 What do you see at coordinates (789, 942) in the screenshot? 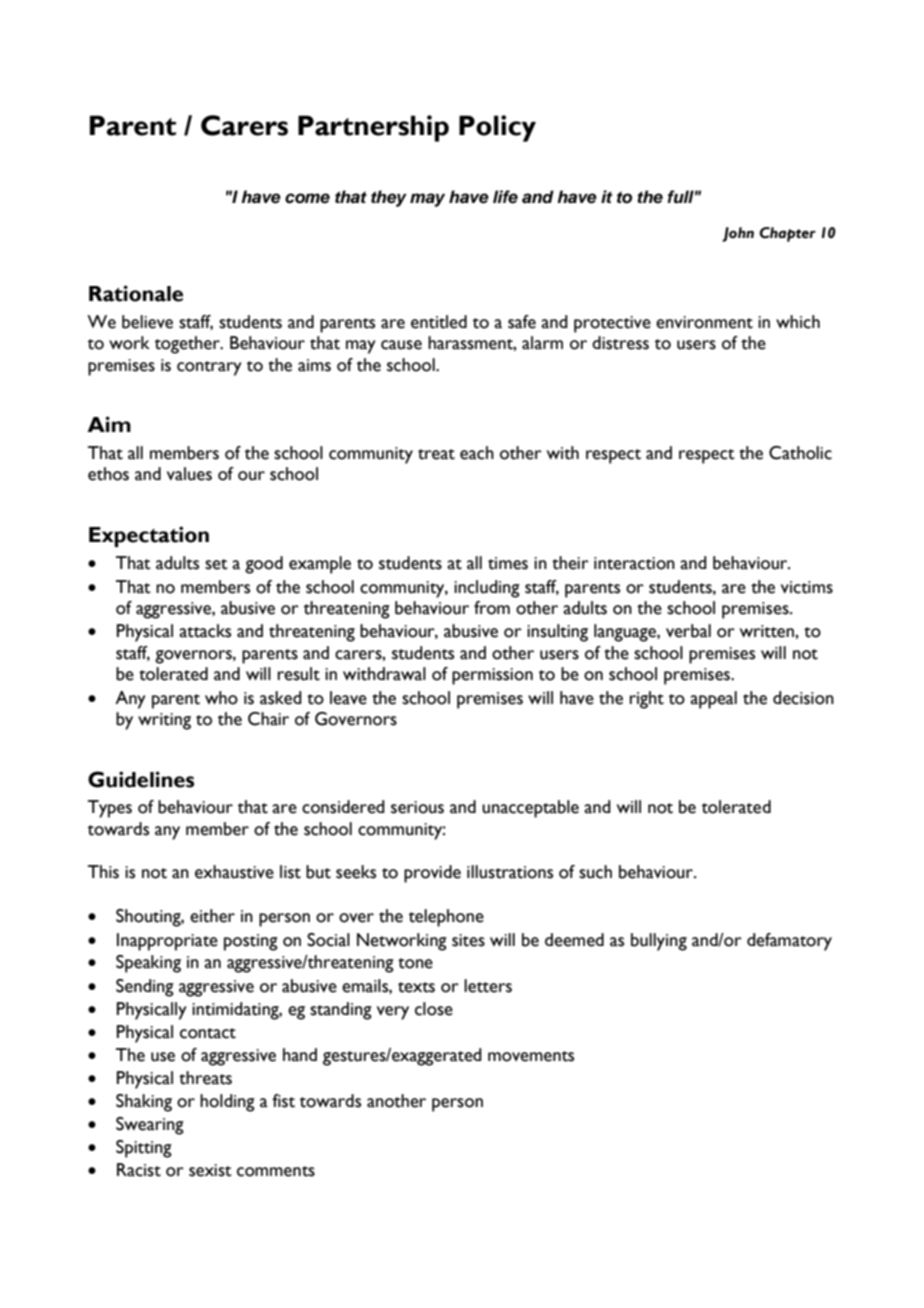
I see `defamatory` at bounding box center [789, 942].
